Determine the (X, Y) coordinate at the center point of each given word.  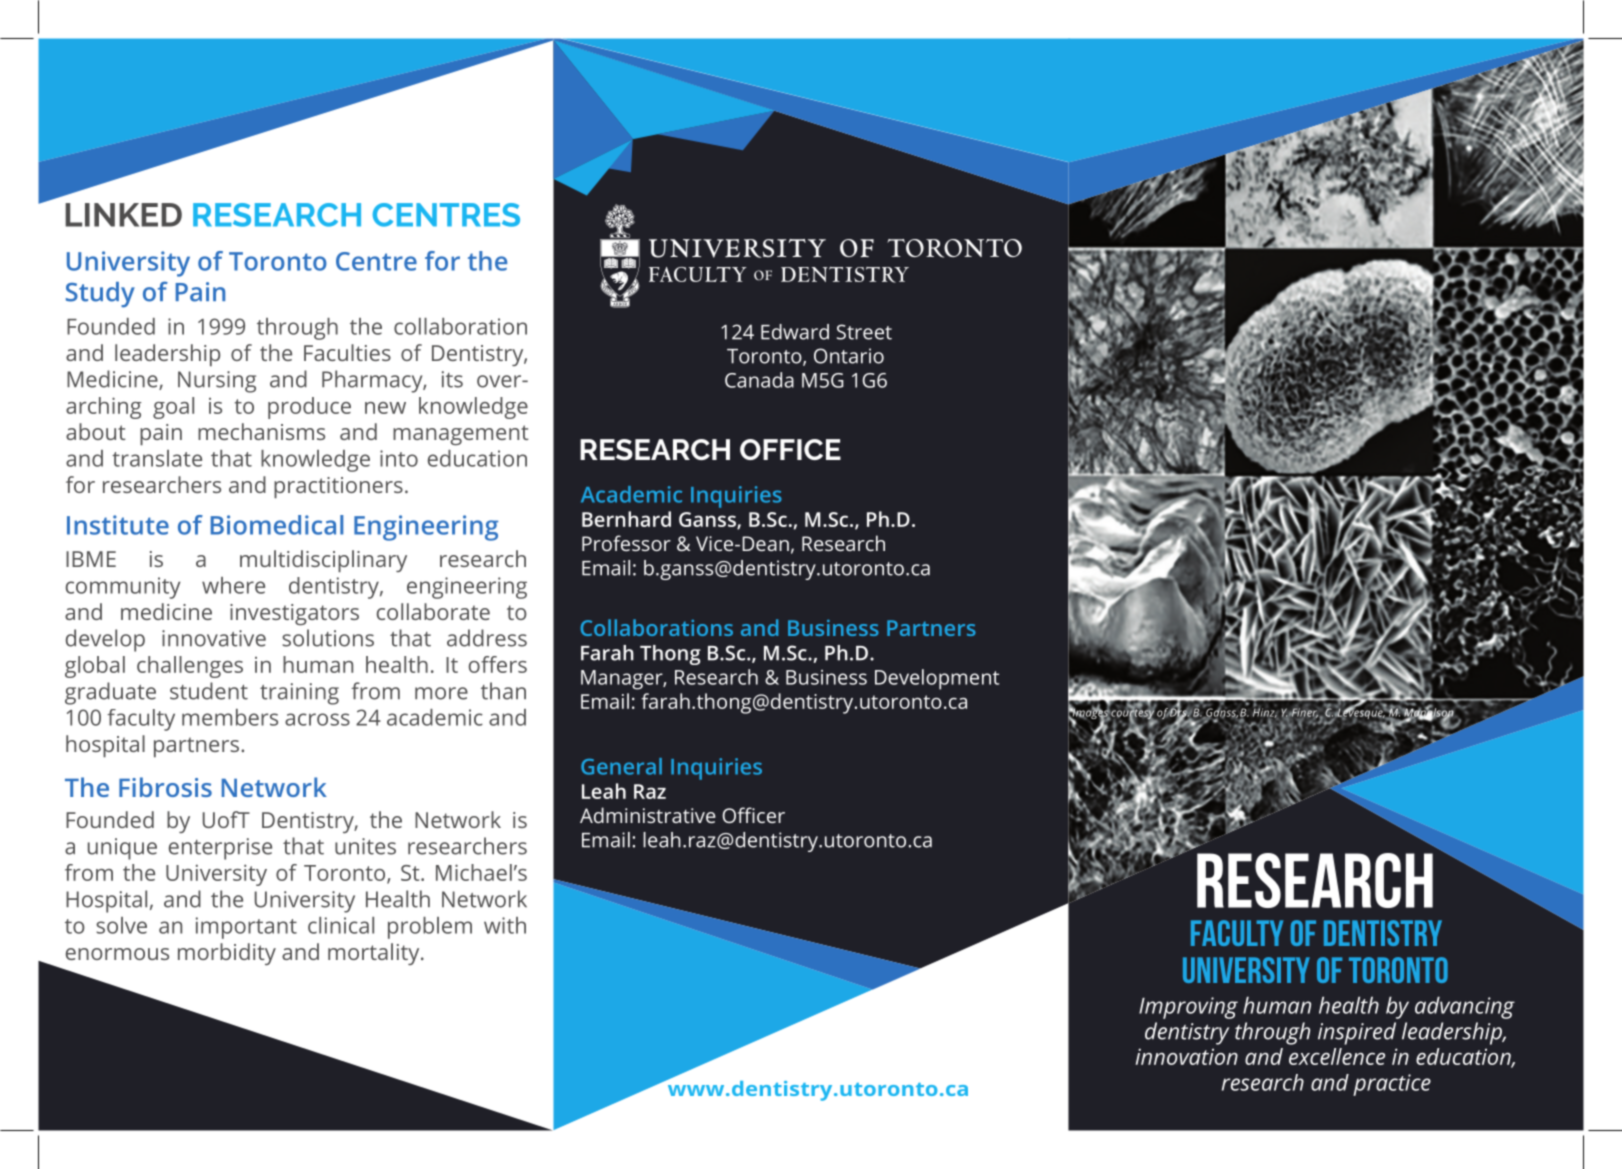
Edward (795, 332)
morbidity (227, 954)
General (621, 766)
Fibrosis (165, 787)
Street (864, 332)
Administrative (648, 815)
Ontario (849, 356)
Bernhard (626, 519)
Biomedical (277, 525)
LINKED (123, 215)
